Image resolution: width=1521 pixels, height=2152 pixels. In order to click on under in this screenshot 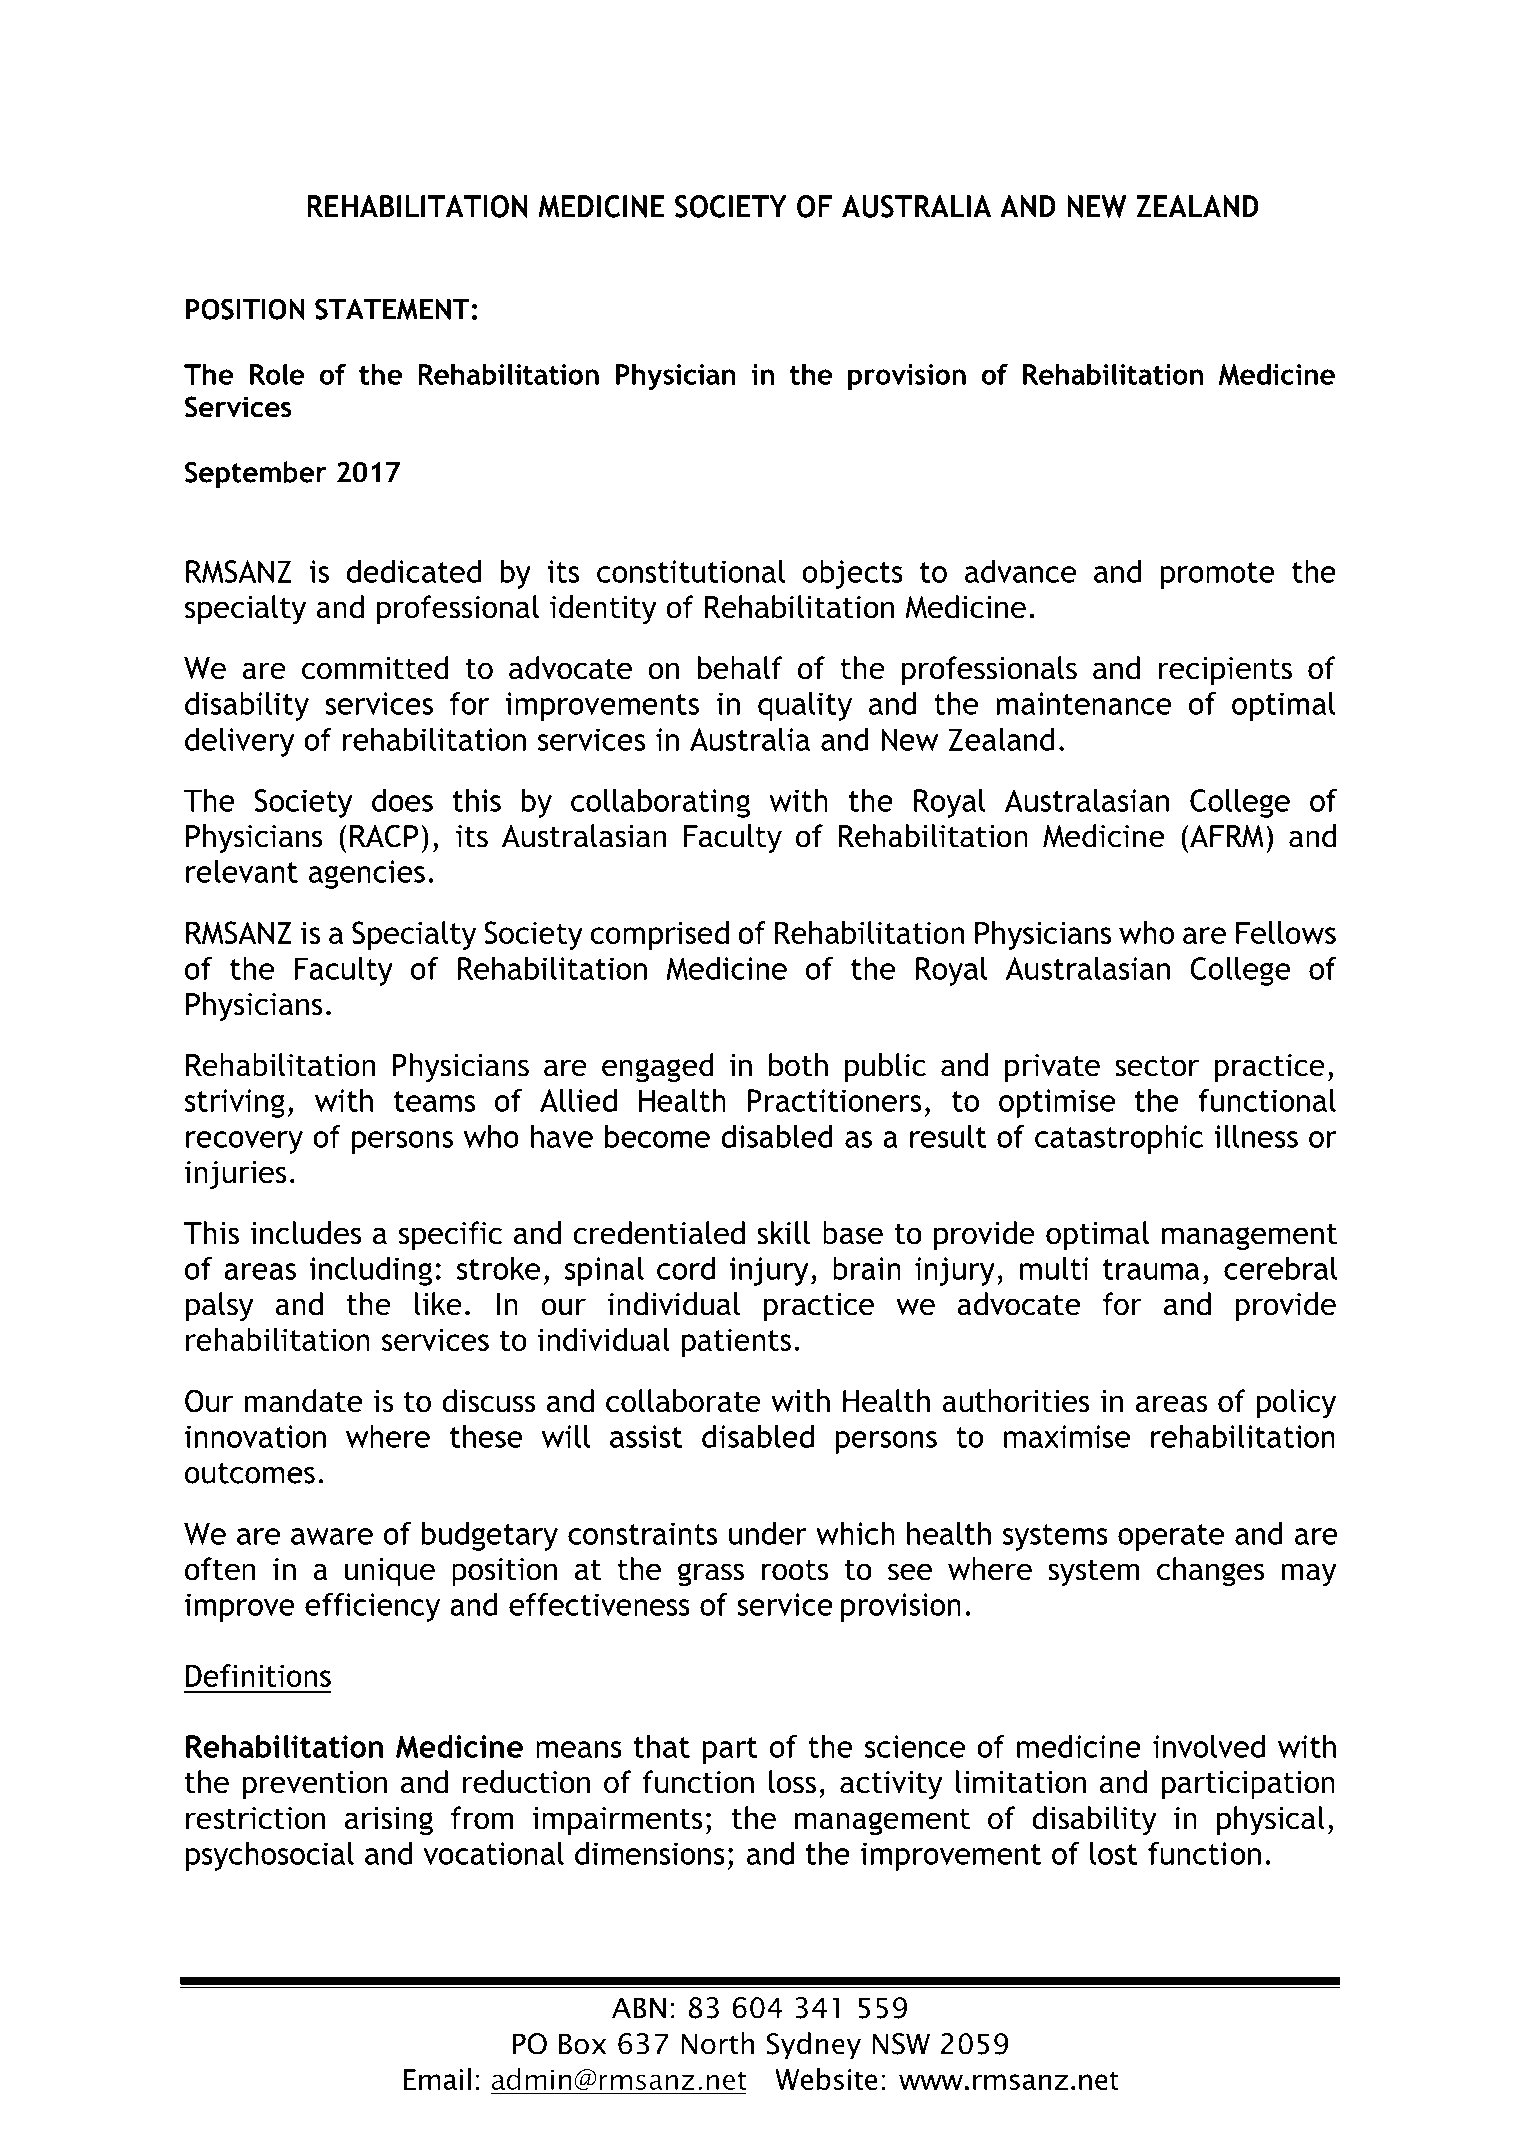, I will do `click(768, 1533)`.
